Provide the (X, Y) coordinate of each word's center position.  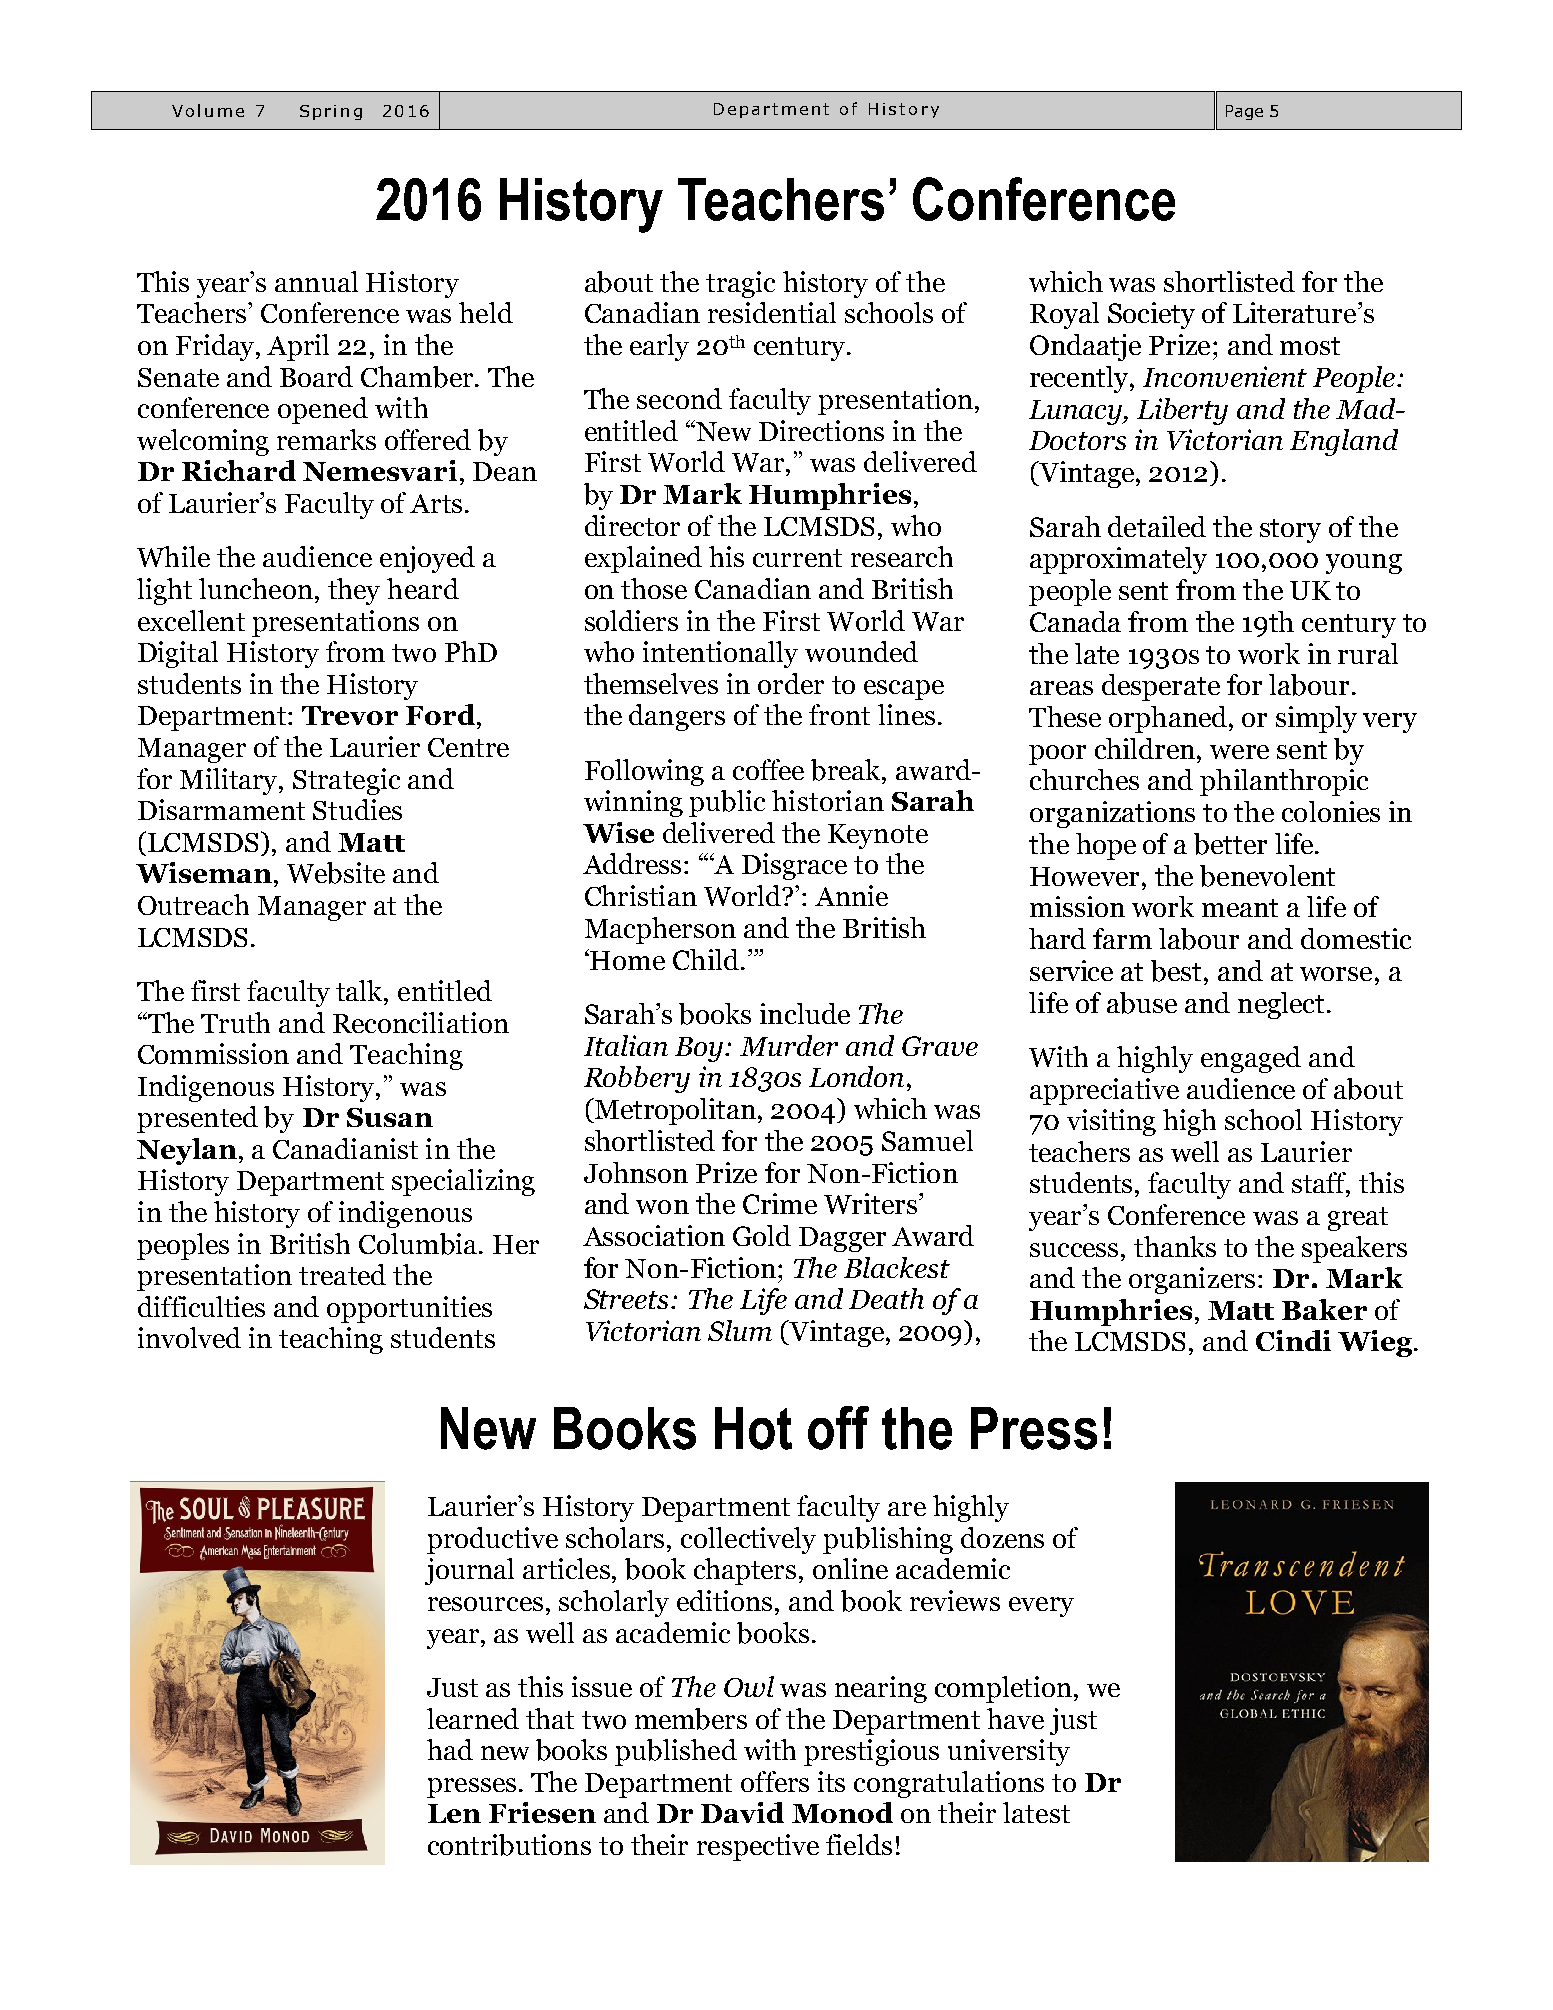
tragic (740, 284)
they (354, 591)
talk (361, 992)
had (450, 1749)
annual (316, 281)
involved (189, 1337)
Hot (753, 1428)
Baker (1324, 1309)
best (1178, 971)
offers (775, 1781)
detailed (1157, 526)
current (797, 558)
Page (1244, 112)
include (805, 1013)
